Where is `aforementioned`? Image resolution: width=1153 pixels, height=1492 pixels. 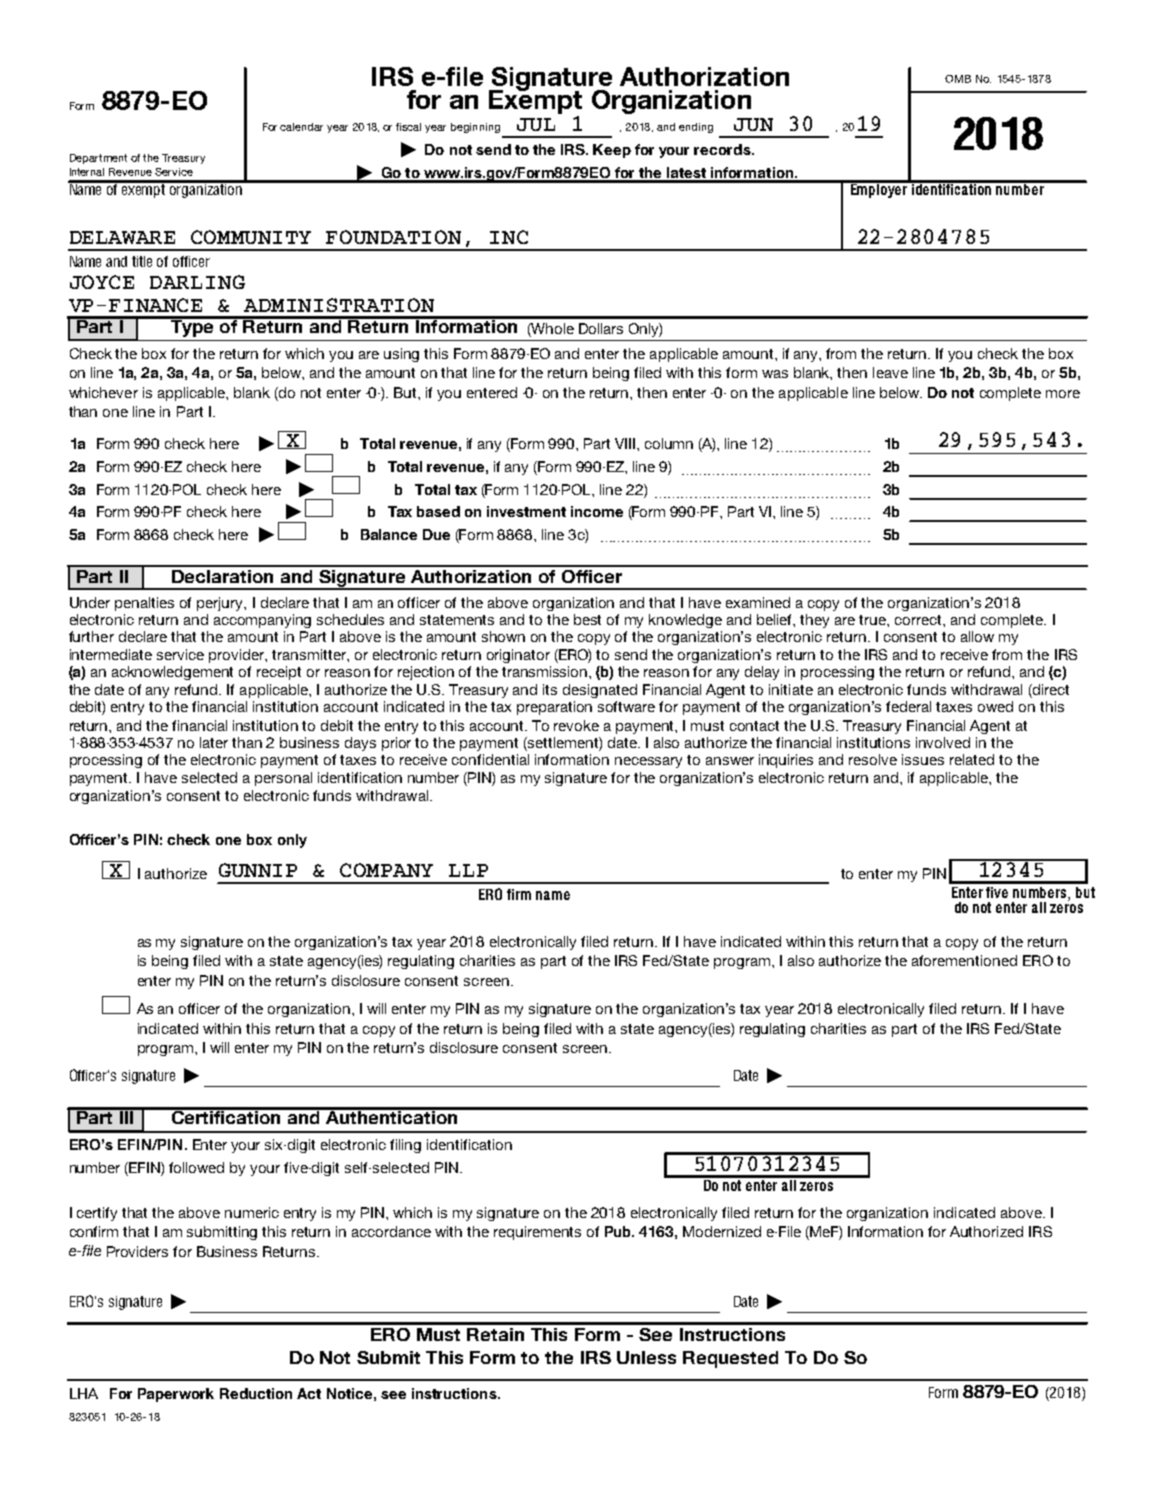 aforementioned is located at coordinates (964, 960).
